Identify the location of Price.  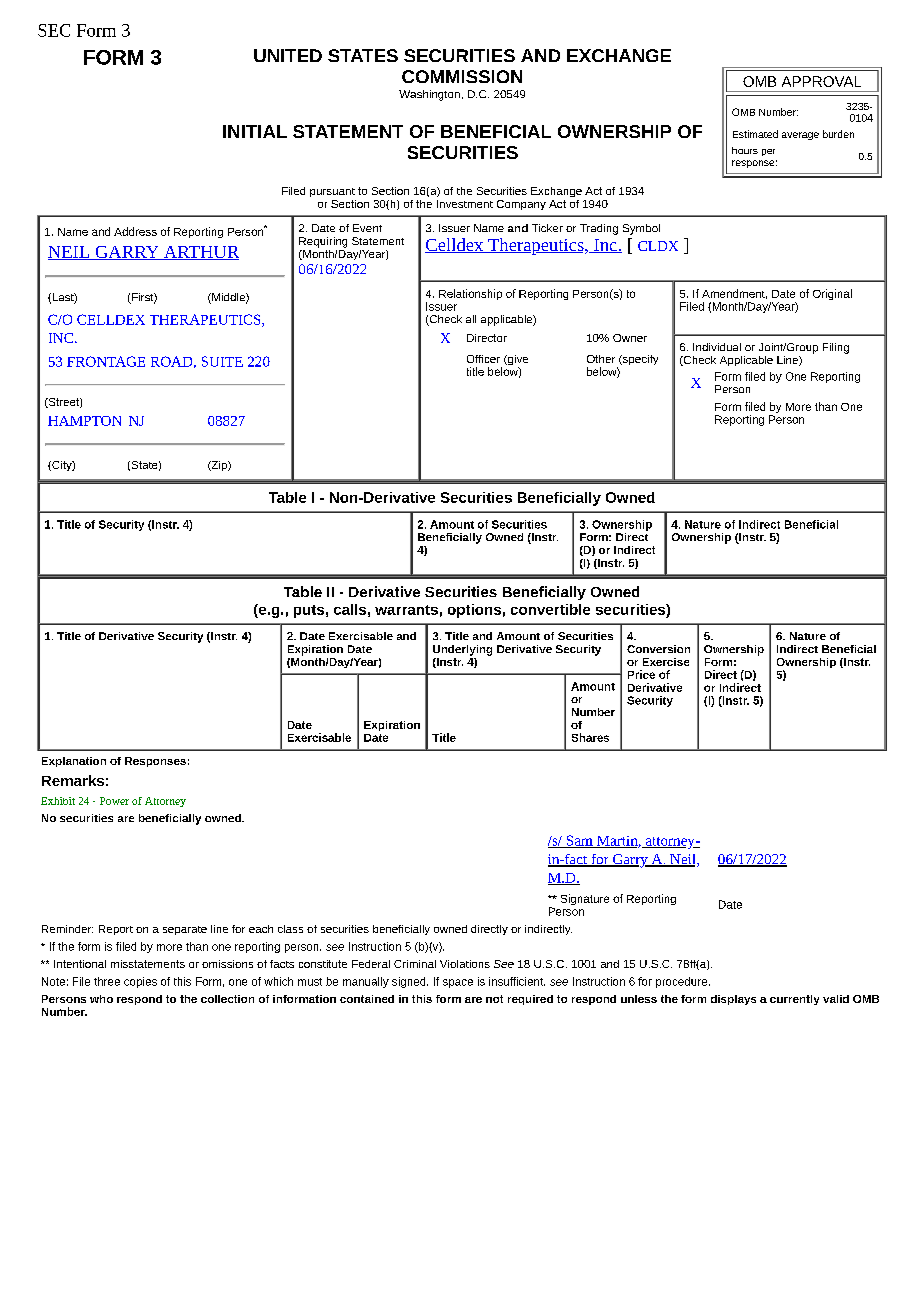
(641, 674).
